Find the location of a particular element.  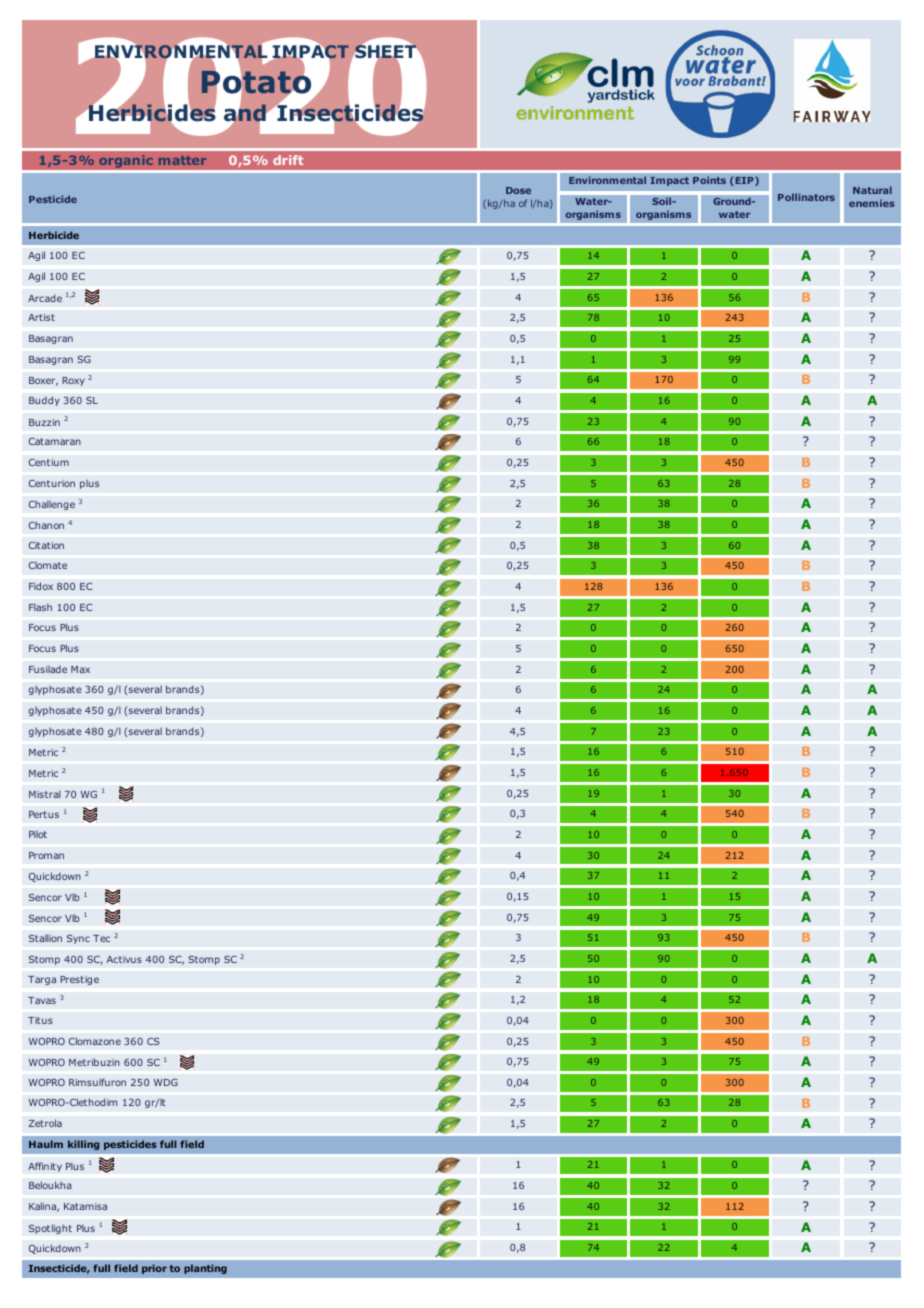

prior is located at coordinates (154, 1269).
